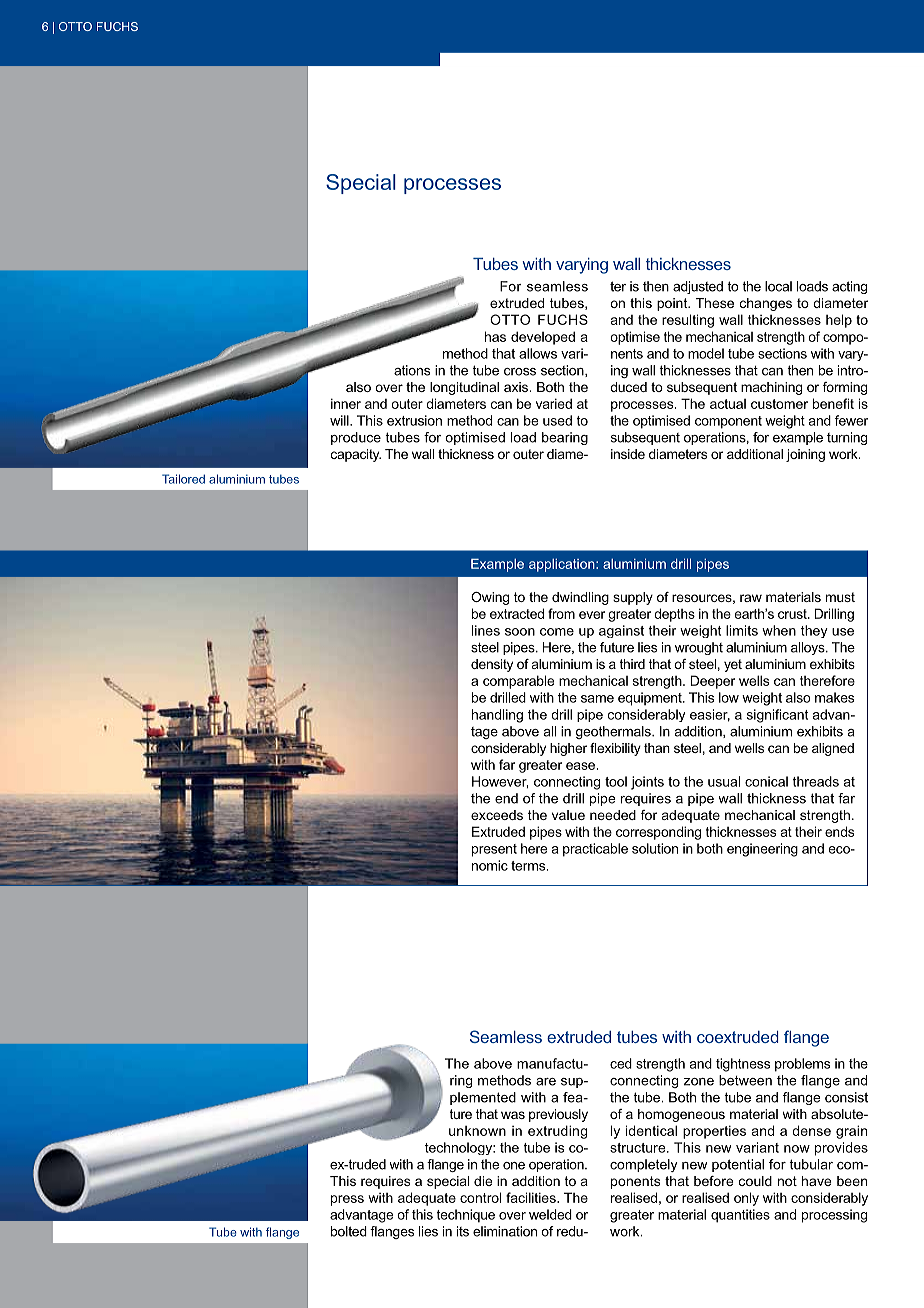  I want to click on inner, so click(346, 403).
